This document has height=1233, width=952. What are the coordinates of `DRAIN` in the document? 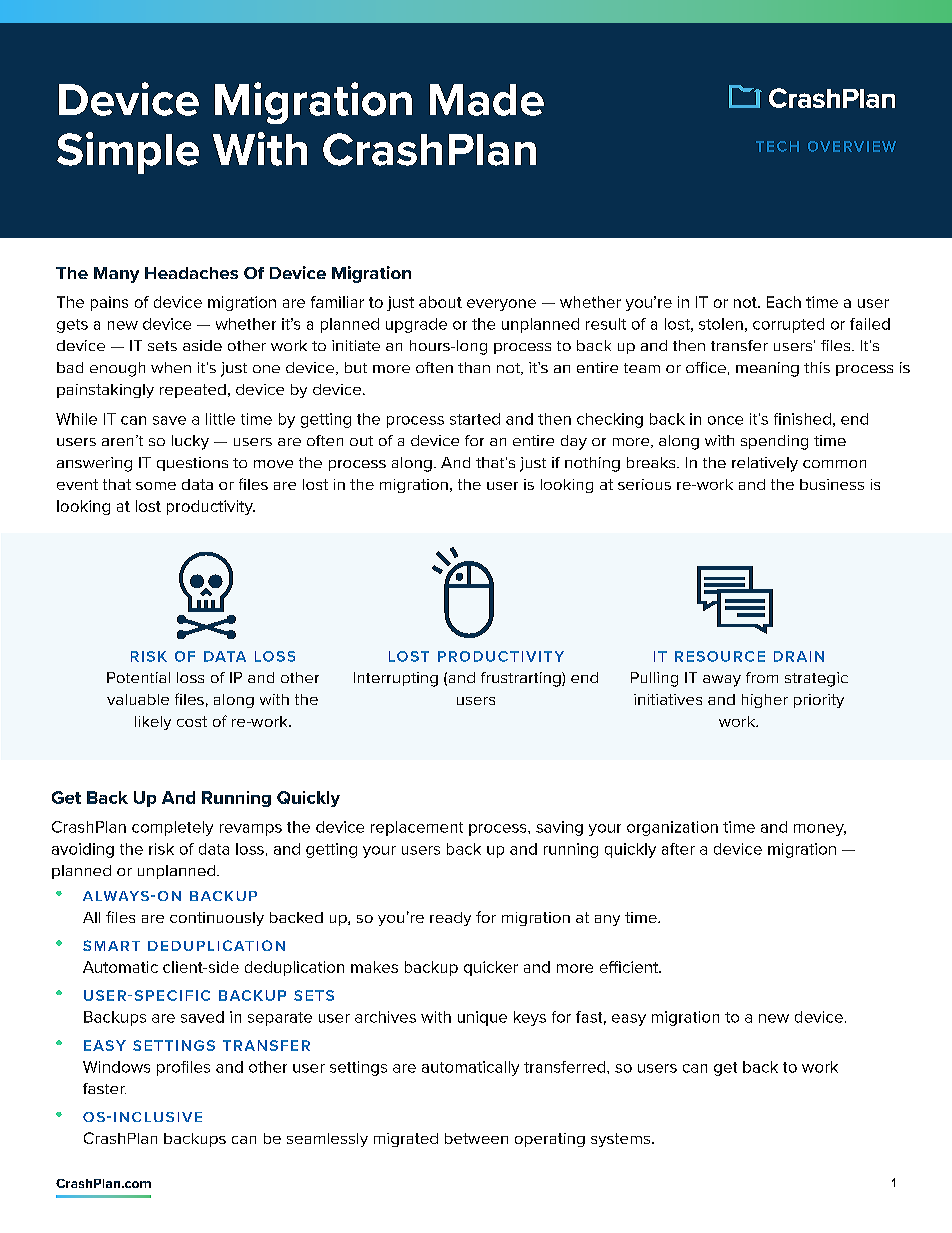 It's located at (799, 656).
